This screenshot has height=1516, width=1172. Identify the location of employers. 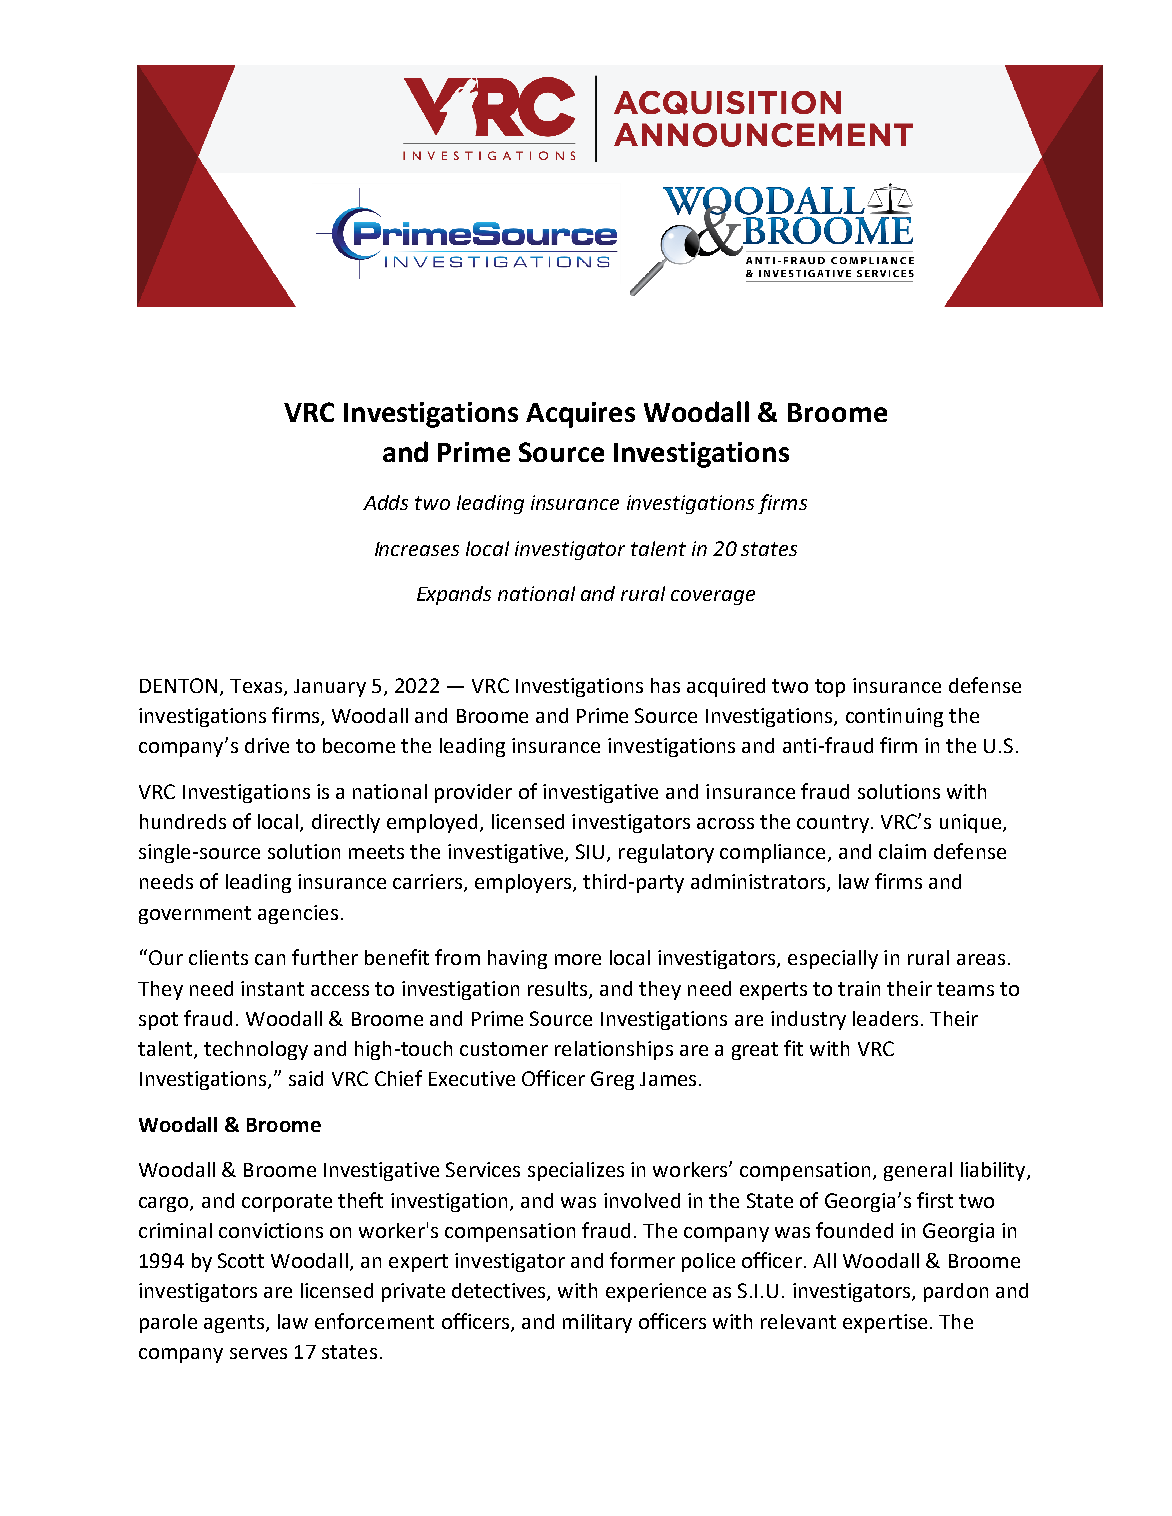
(524, 883).
